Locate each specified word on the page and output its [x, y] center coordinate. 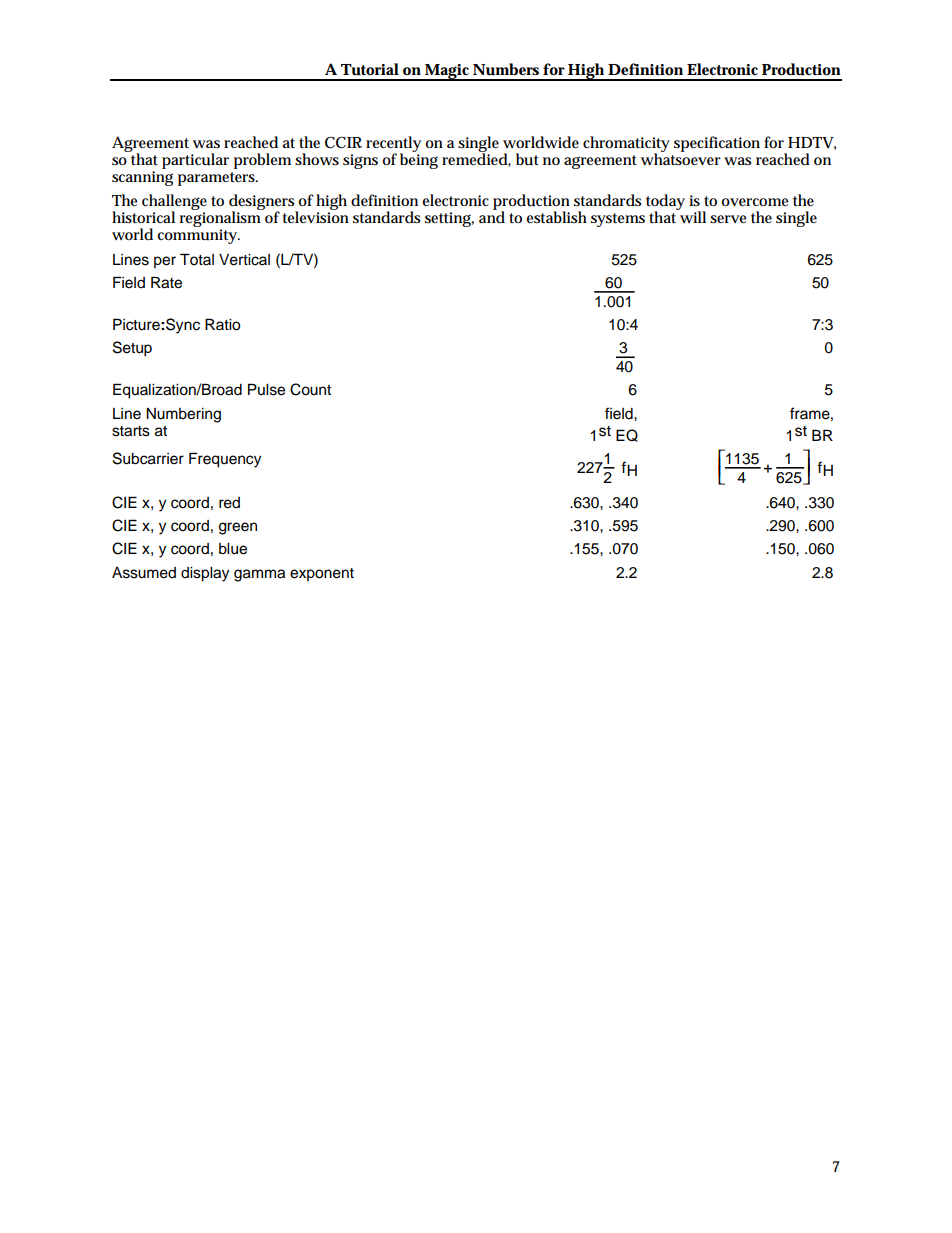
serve [728, 219]
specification [717, 144]
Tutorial [370, 69]
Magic [447, 72]
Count [310, 389]
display [205, 574]
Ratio [223, 324]
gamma [259, 575]
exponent [322, 574]
